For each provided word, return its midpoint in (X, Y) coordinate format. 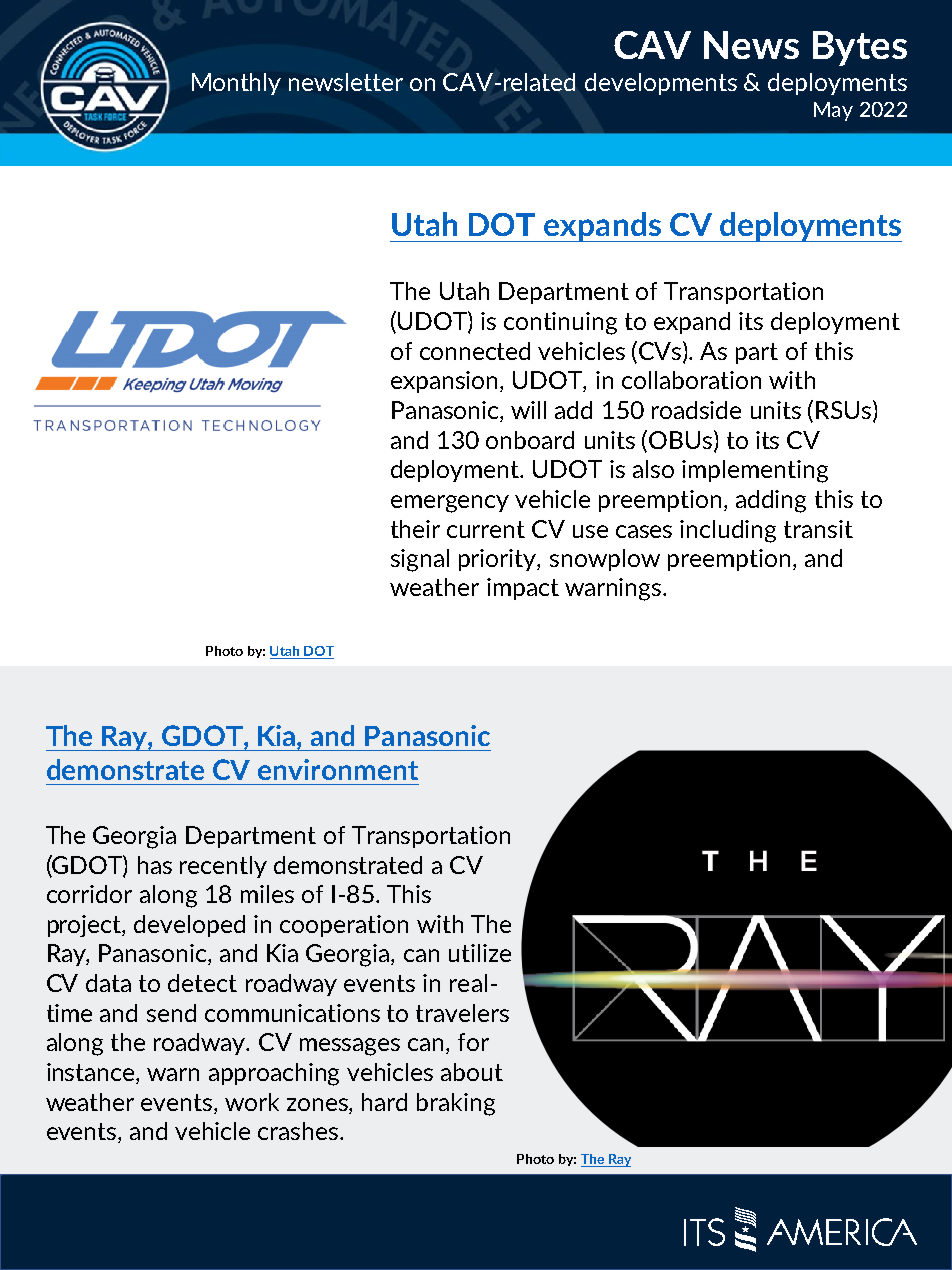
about (472, 1072)
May (833, 111)
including (728, 531)
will (528, 410)
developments (661, 84)
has (155, 865)
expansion (446, 382)
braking (456, 1104)
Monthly (236, 84)
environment (338, 769)
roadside (696, 410)
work (252, 1102)
